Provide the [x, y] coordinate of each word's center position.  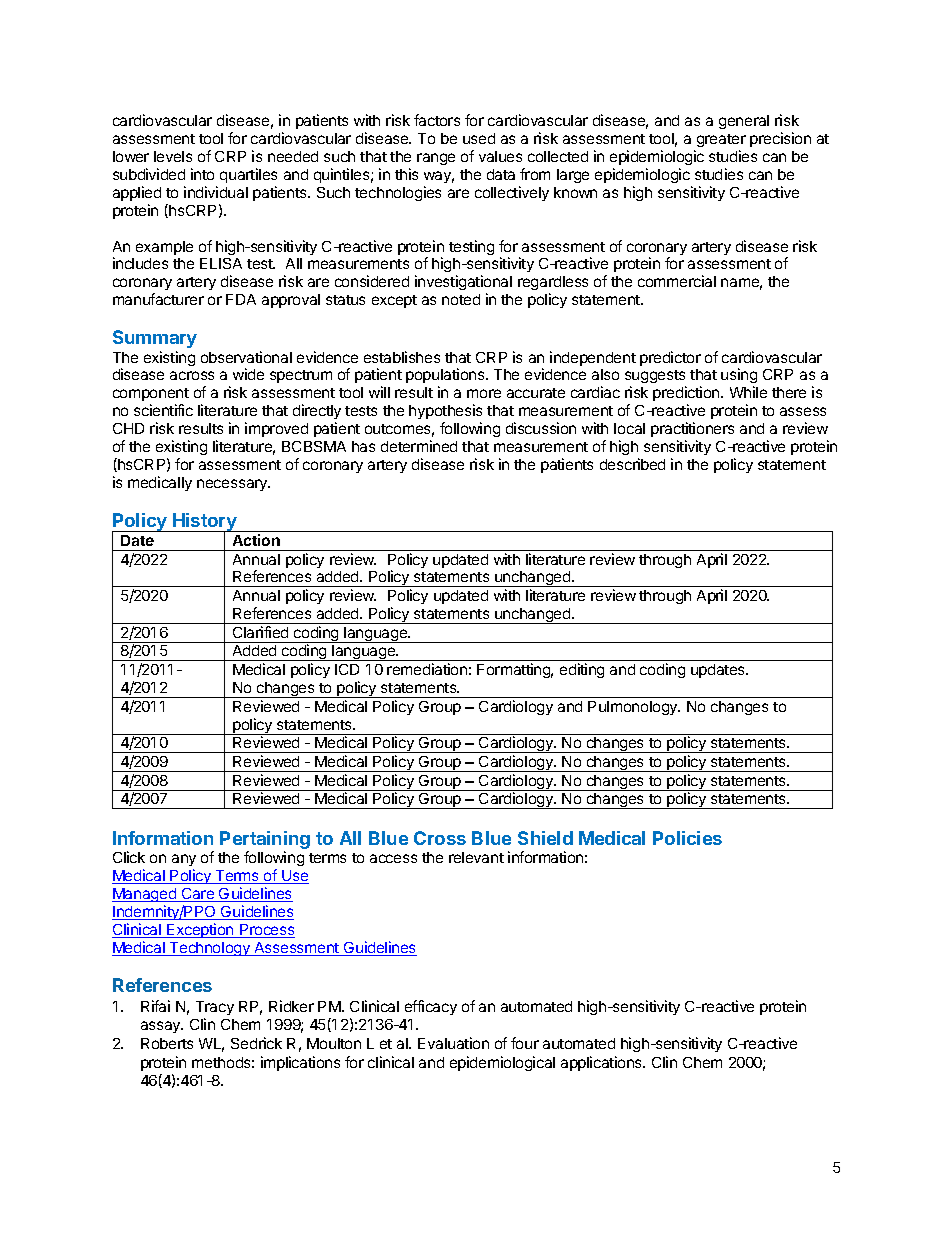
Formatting [515, 670]
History [205, 523]
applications [602, 1063]
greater [721, 140]
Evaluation [453, 1043]
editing [582, 670]
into [202, 174]
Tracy [215, 1008]
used [479, 138]
